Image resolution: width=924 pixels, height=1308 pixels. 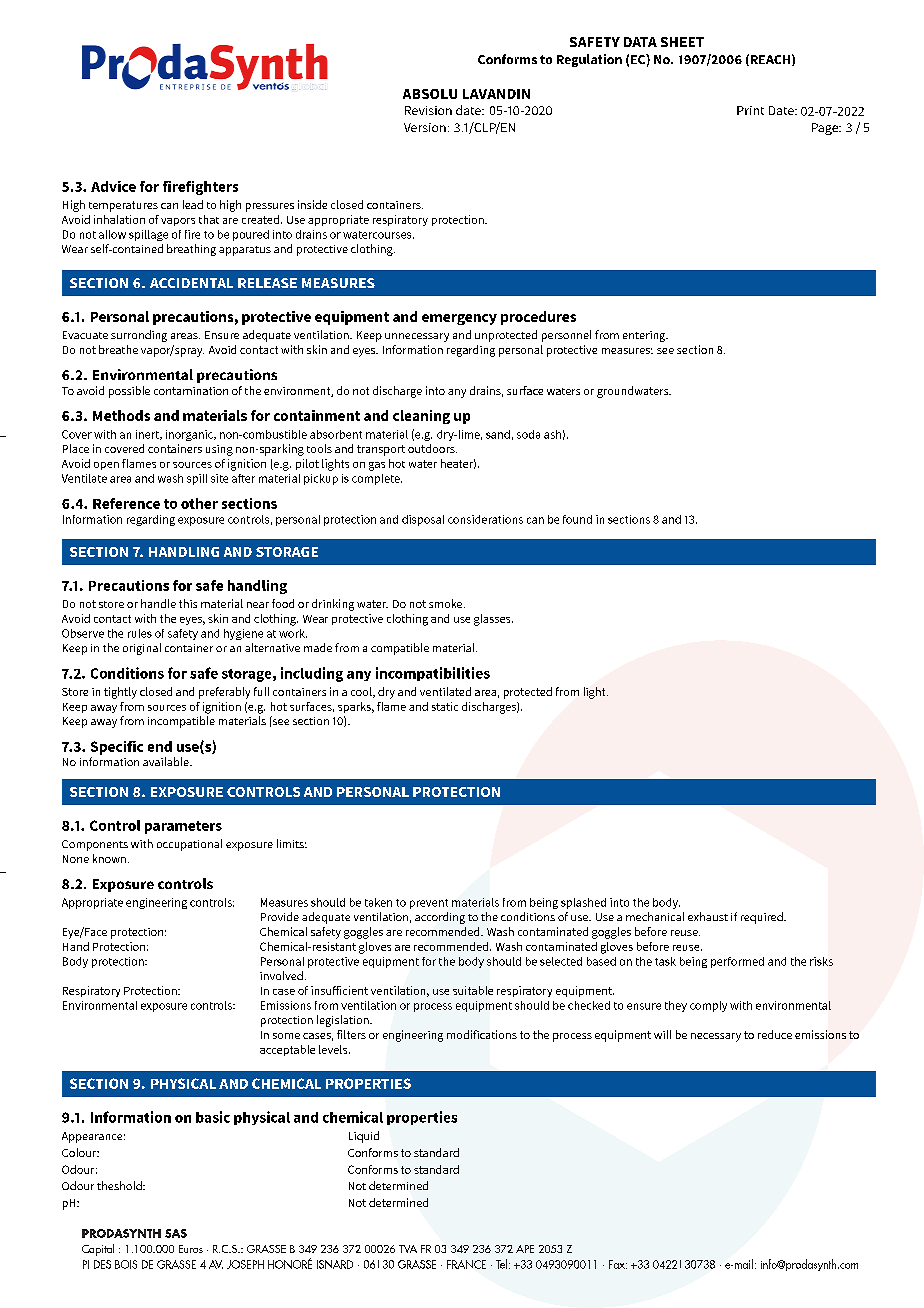 I want to click on suitable, so click(x=473, y=990).
